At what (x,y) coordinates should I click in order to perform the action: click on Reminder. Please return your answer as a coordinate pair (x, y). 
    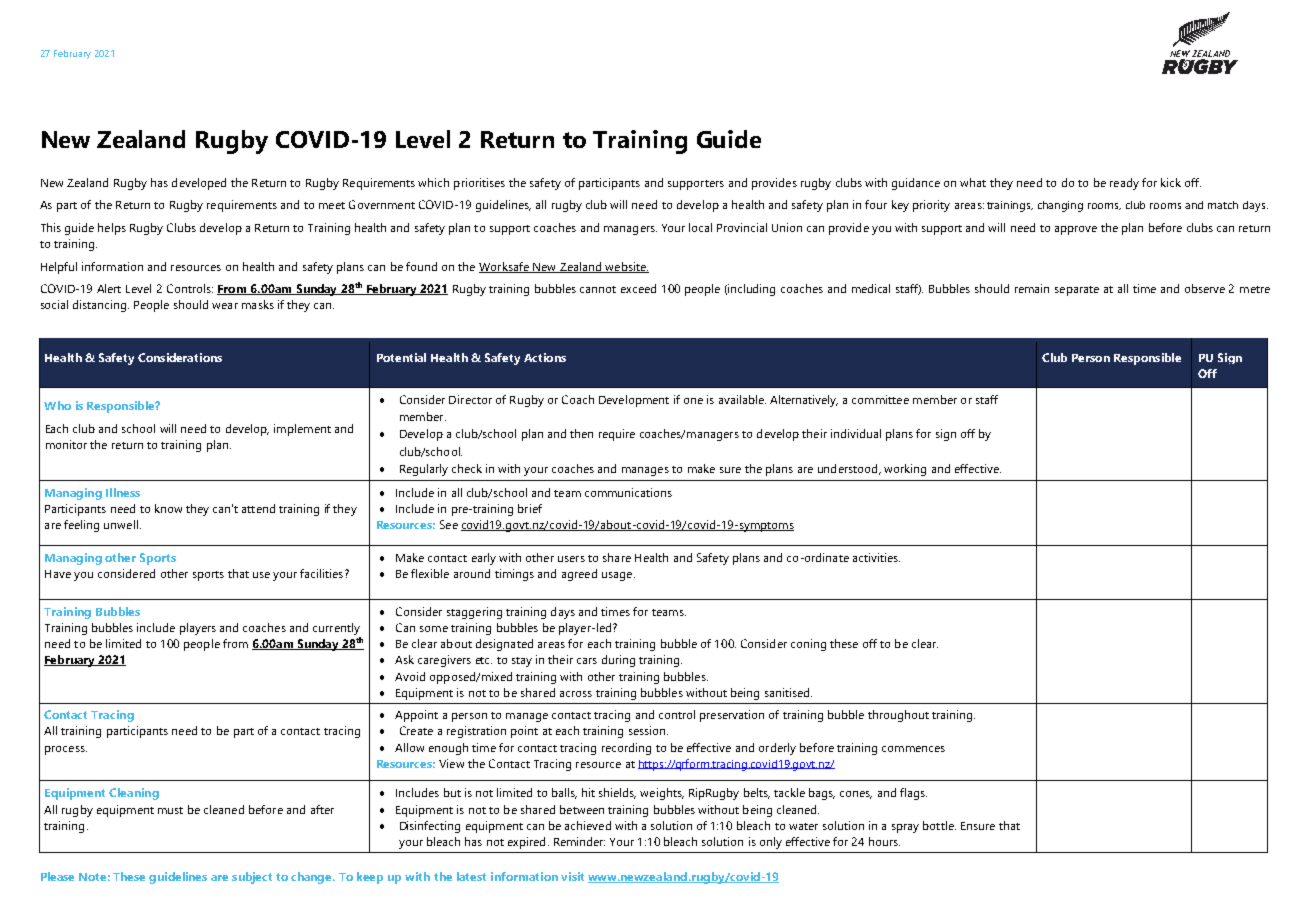
    Looking at the image, I should click on (579, 841).
